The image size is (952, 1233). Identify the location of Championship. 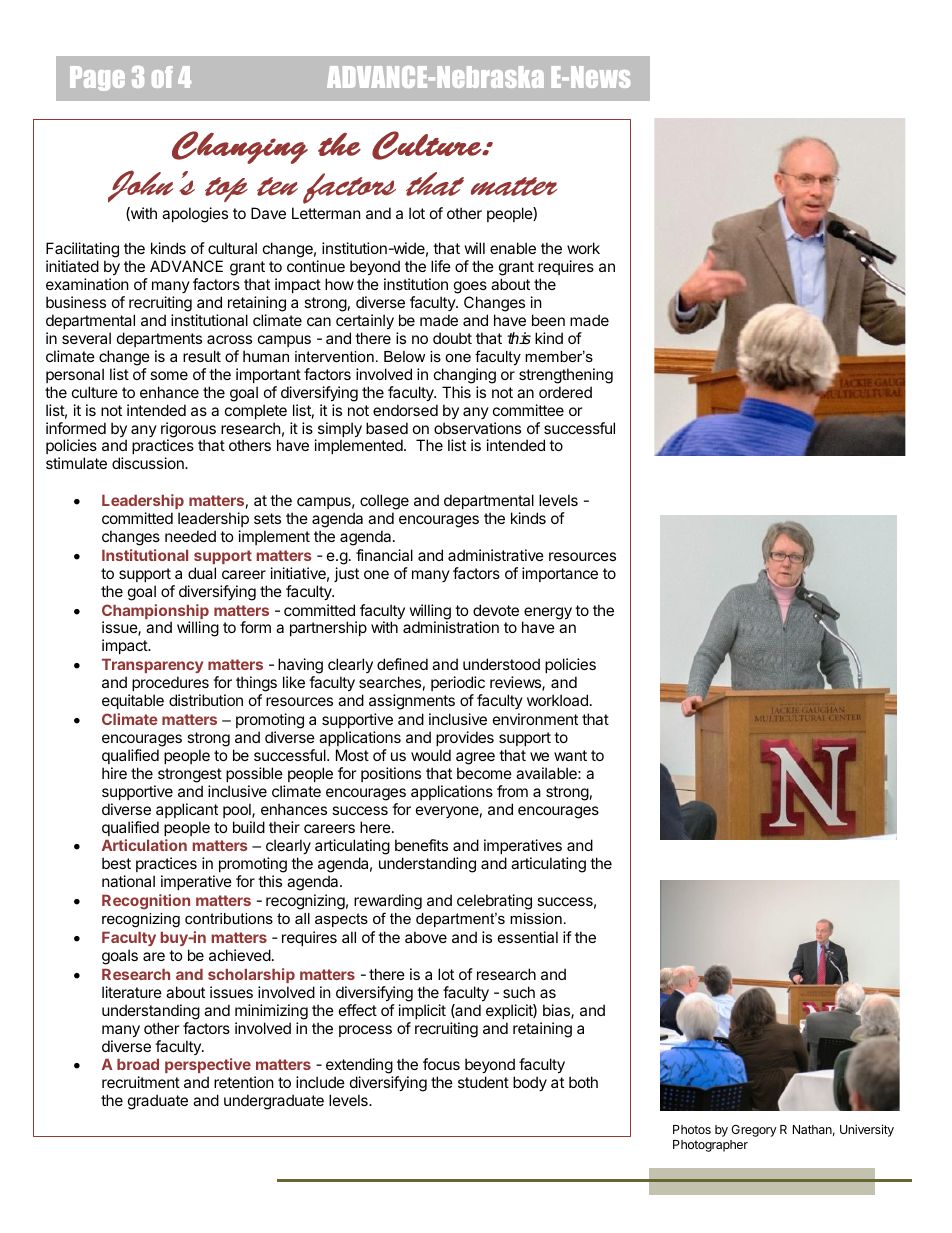
(155, 613).
